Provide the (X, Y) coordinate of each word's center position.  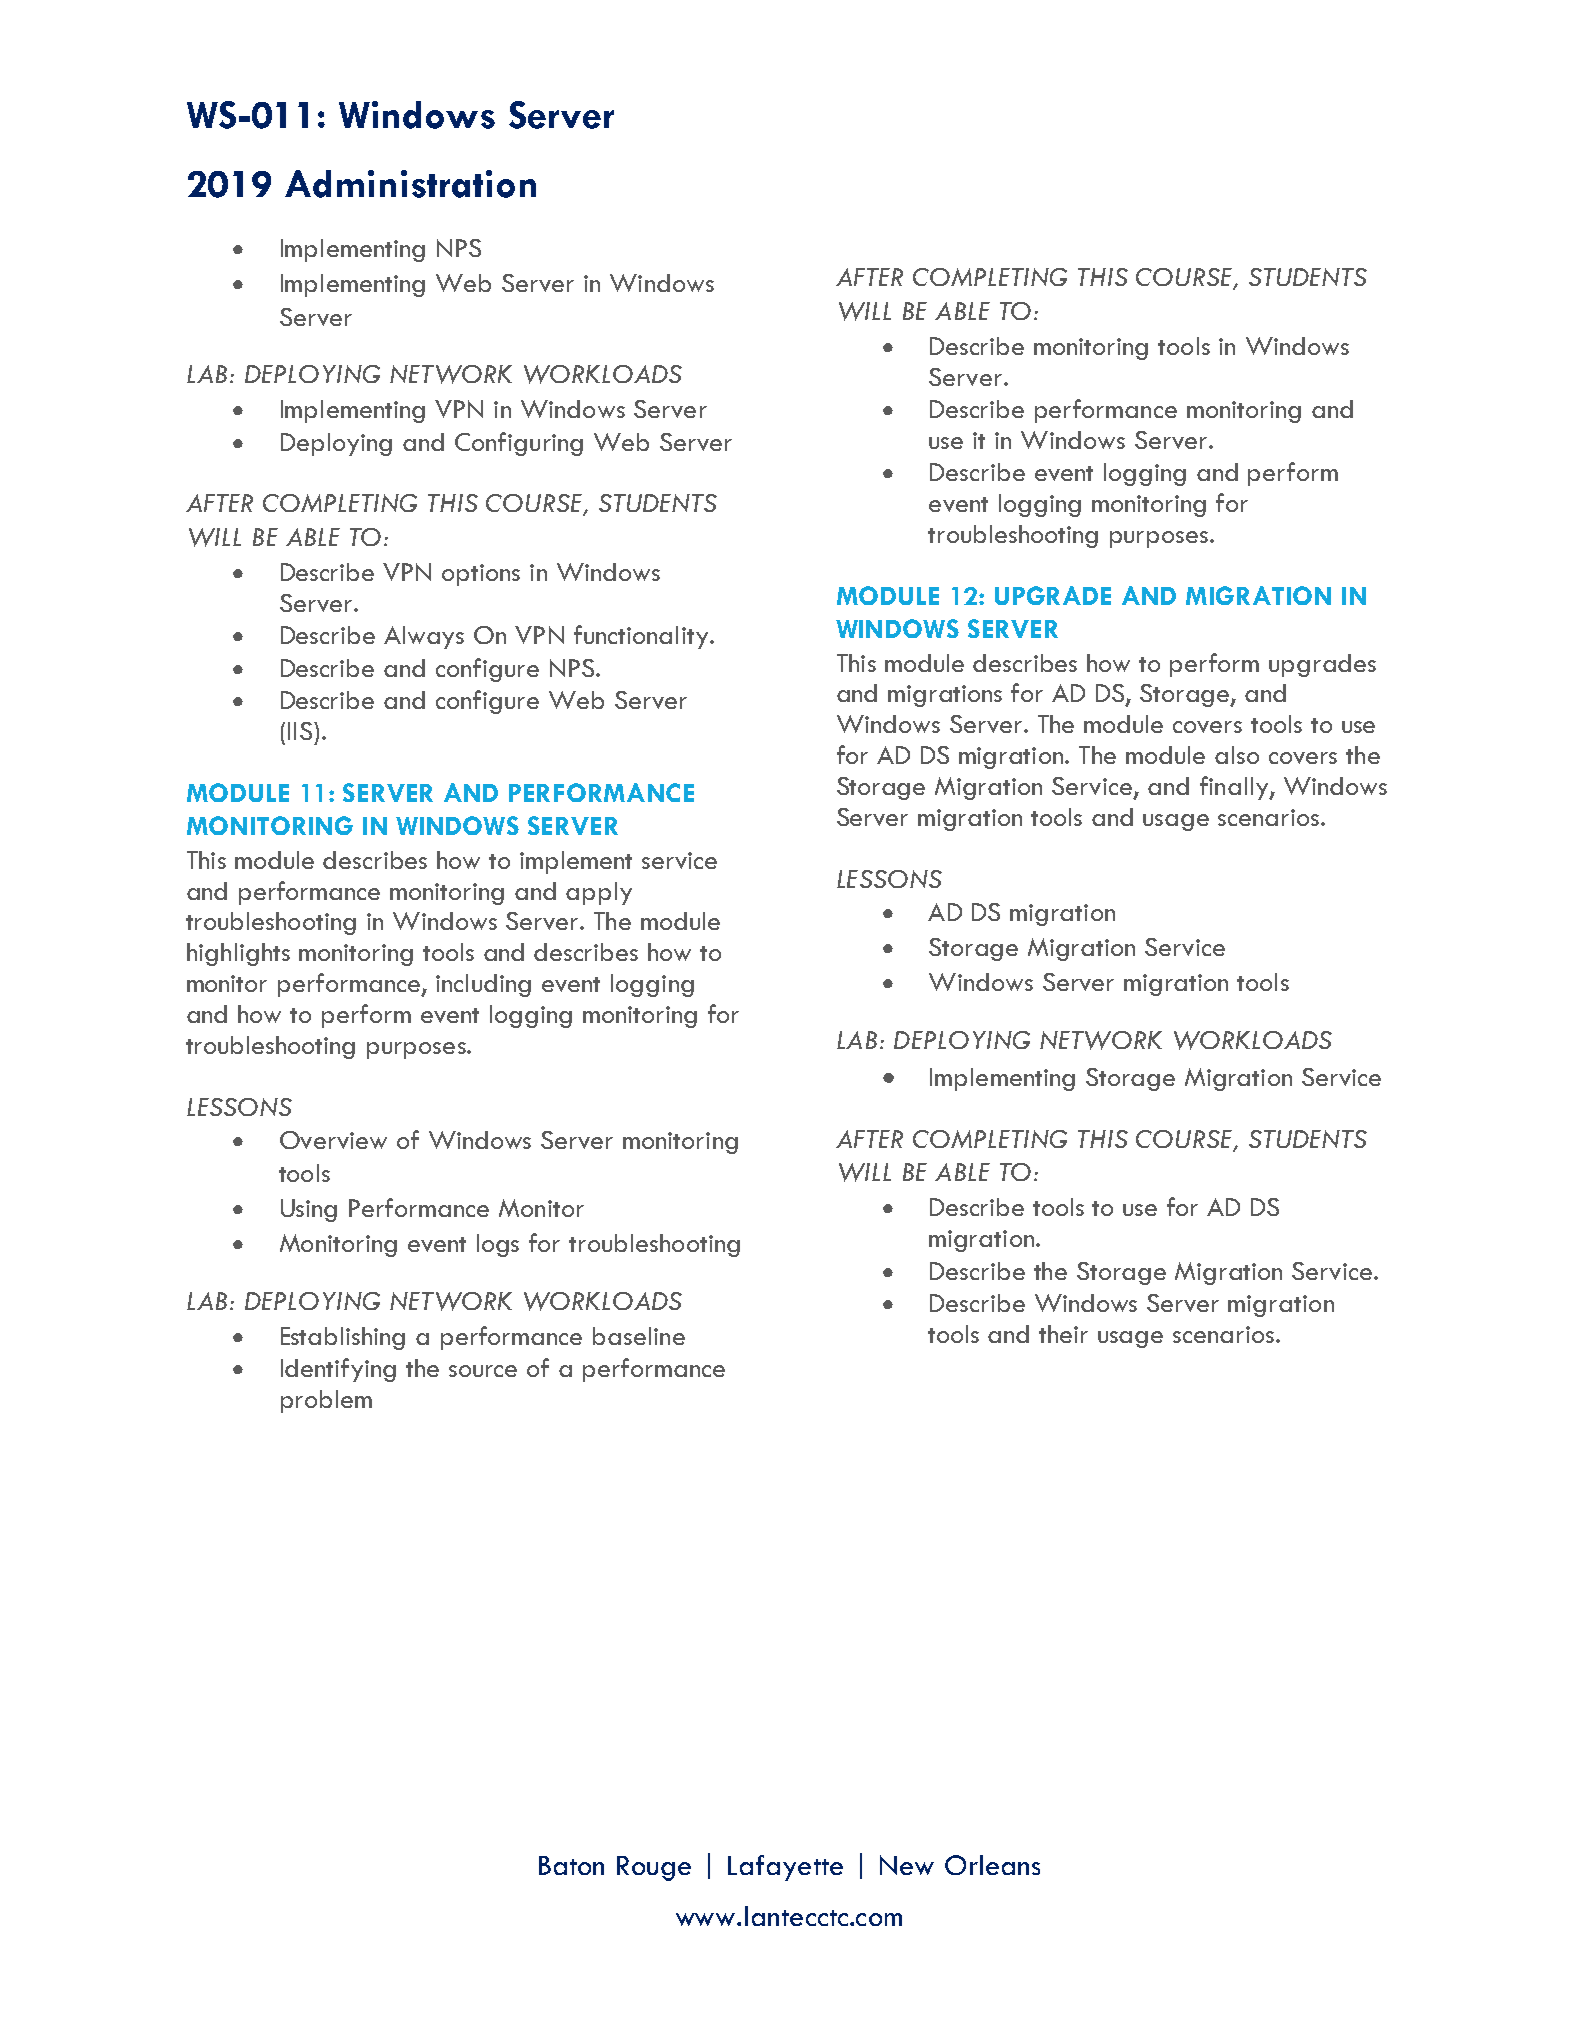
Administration (410, 184)
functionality (641, 637)
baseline (639, 1336)
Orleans (992, 1865)
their (1063, 1334)
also (1237, 755)
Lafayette (785, 1868)
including (483, 985)
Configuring (519, 444)
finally (1235, 788)
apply (599, 893)
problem (326, 1401)
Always (424, 637)
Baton (571, 1865)
